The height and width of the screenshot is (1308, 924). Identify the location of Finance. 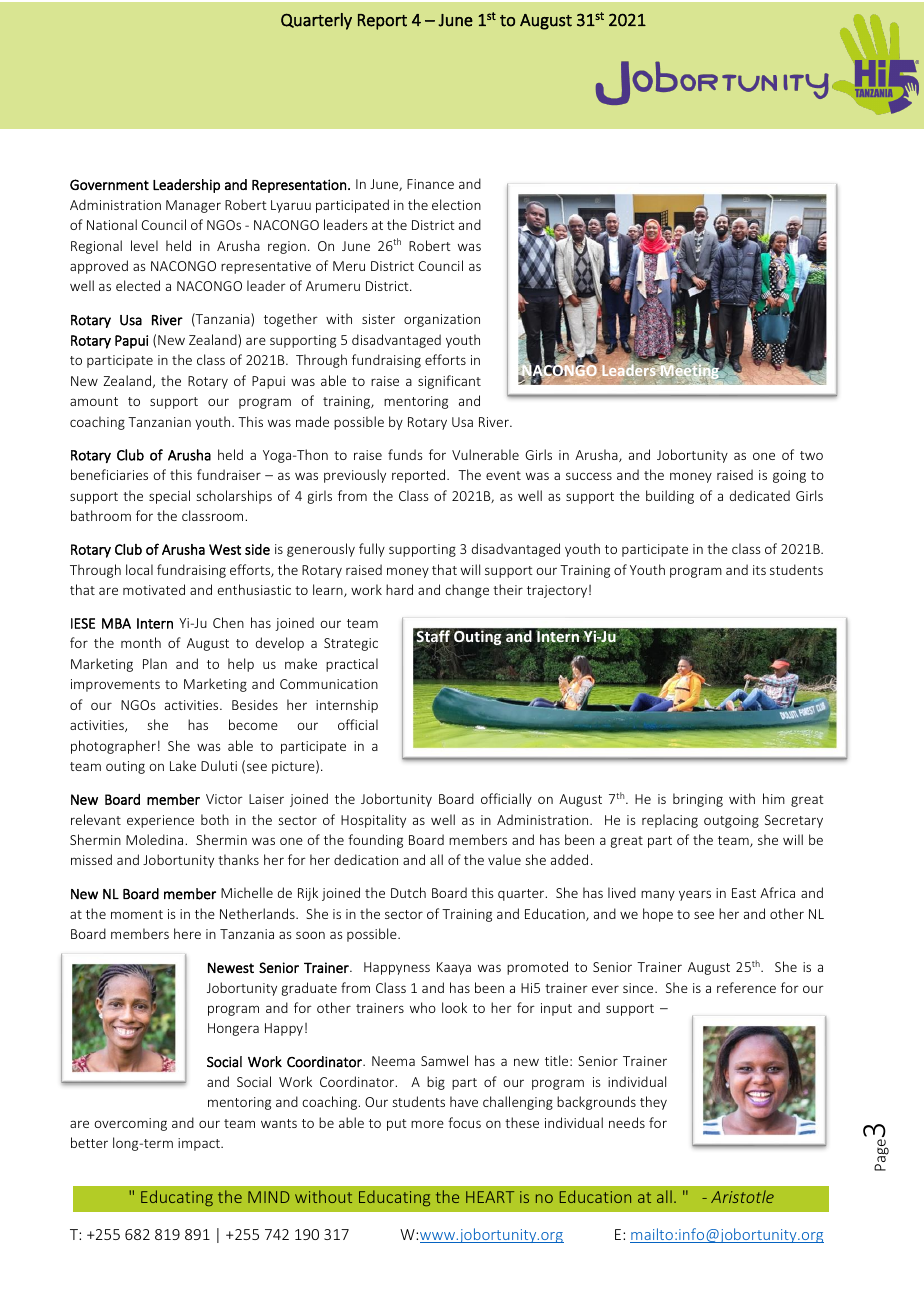
(430, 184).
